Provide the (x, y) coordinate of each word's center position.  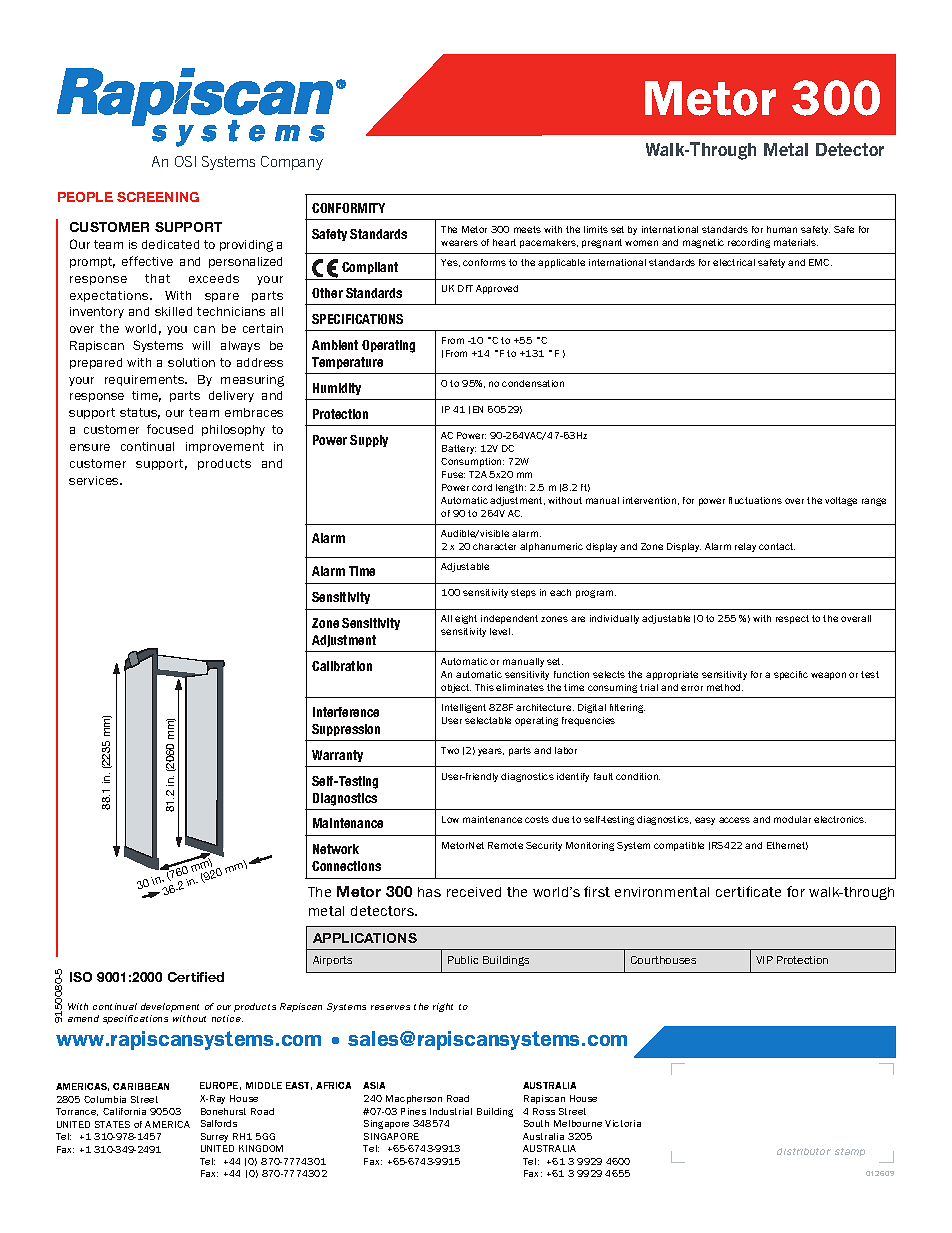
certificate (748, 891)
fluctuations (755, 500)
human (782, 229)
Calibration (342, 666)
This (484, 687)
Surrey (214, 1137)
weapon (828, 676)
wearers (459, 243)
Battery (459, 449)
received (474, 892)
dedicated (170, 244)
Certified (196, 977)
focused (170, 429)
